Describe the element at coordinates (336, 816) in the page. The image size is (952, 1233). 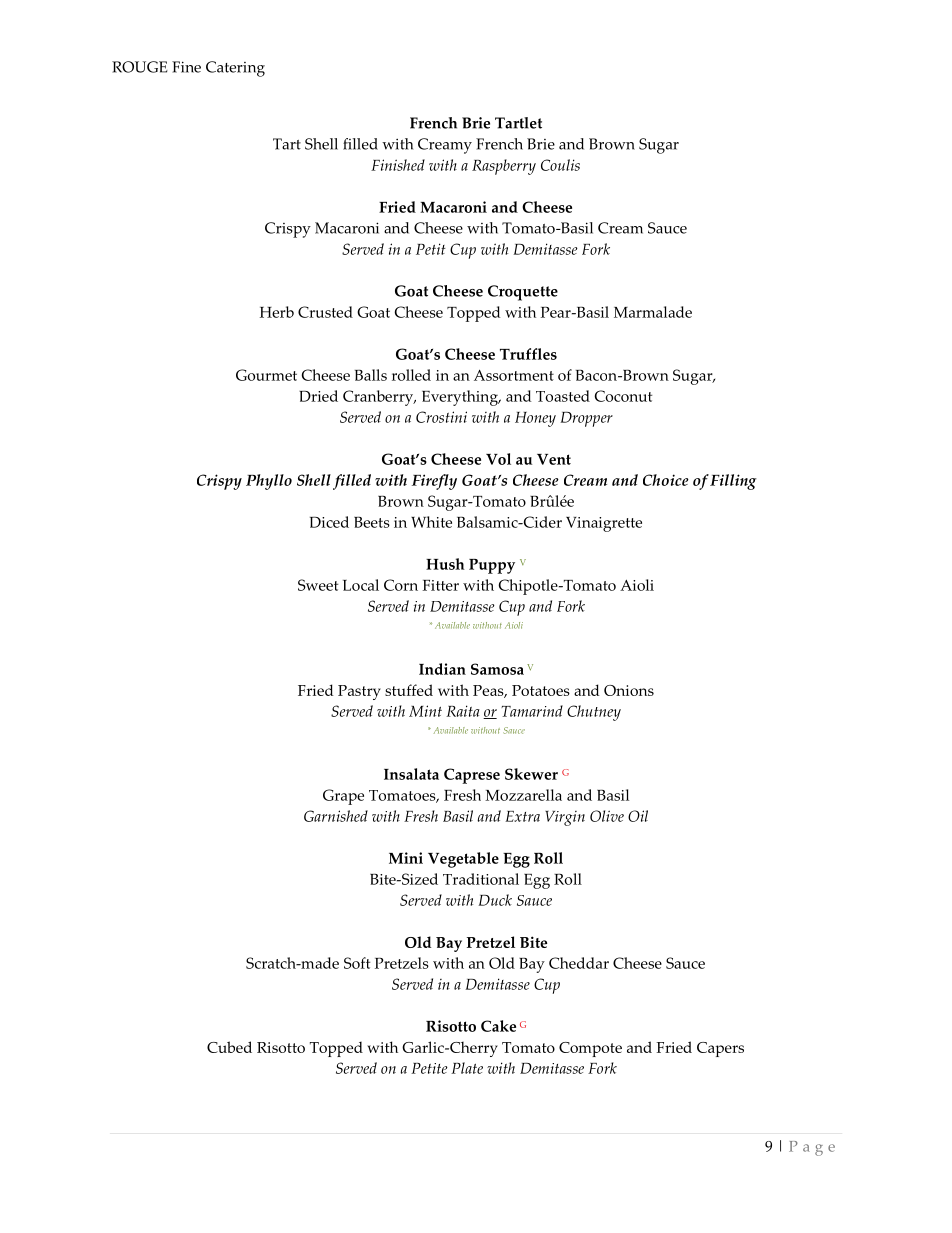
I see `Garnished` at that location.
